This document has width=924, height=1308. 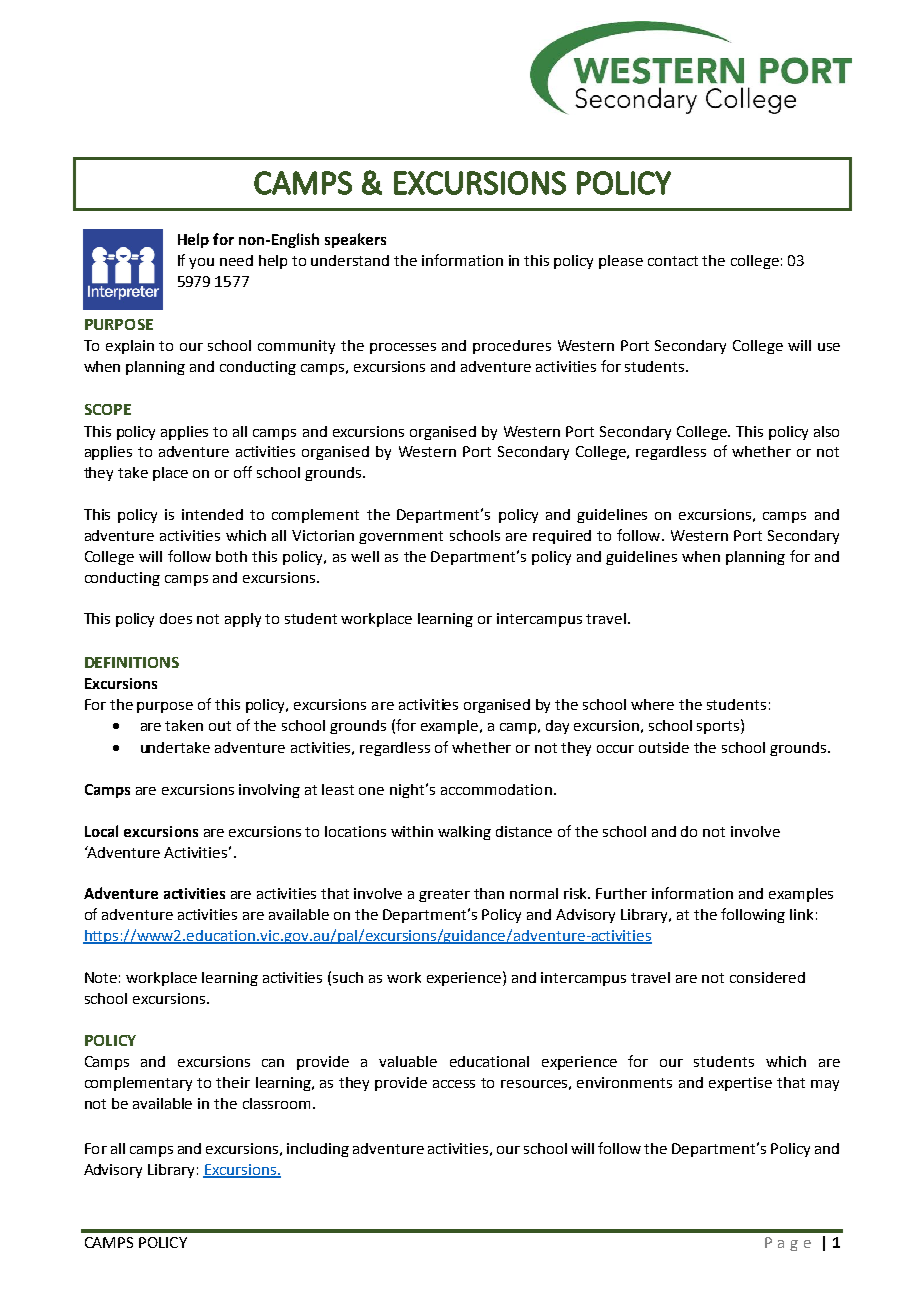 What do you see at coordinates (176, 618) in the document?
I see `does` at bounding box center [176, 618].
